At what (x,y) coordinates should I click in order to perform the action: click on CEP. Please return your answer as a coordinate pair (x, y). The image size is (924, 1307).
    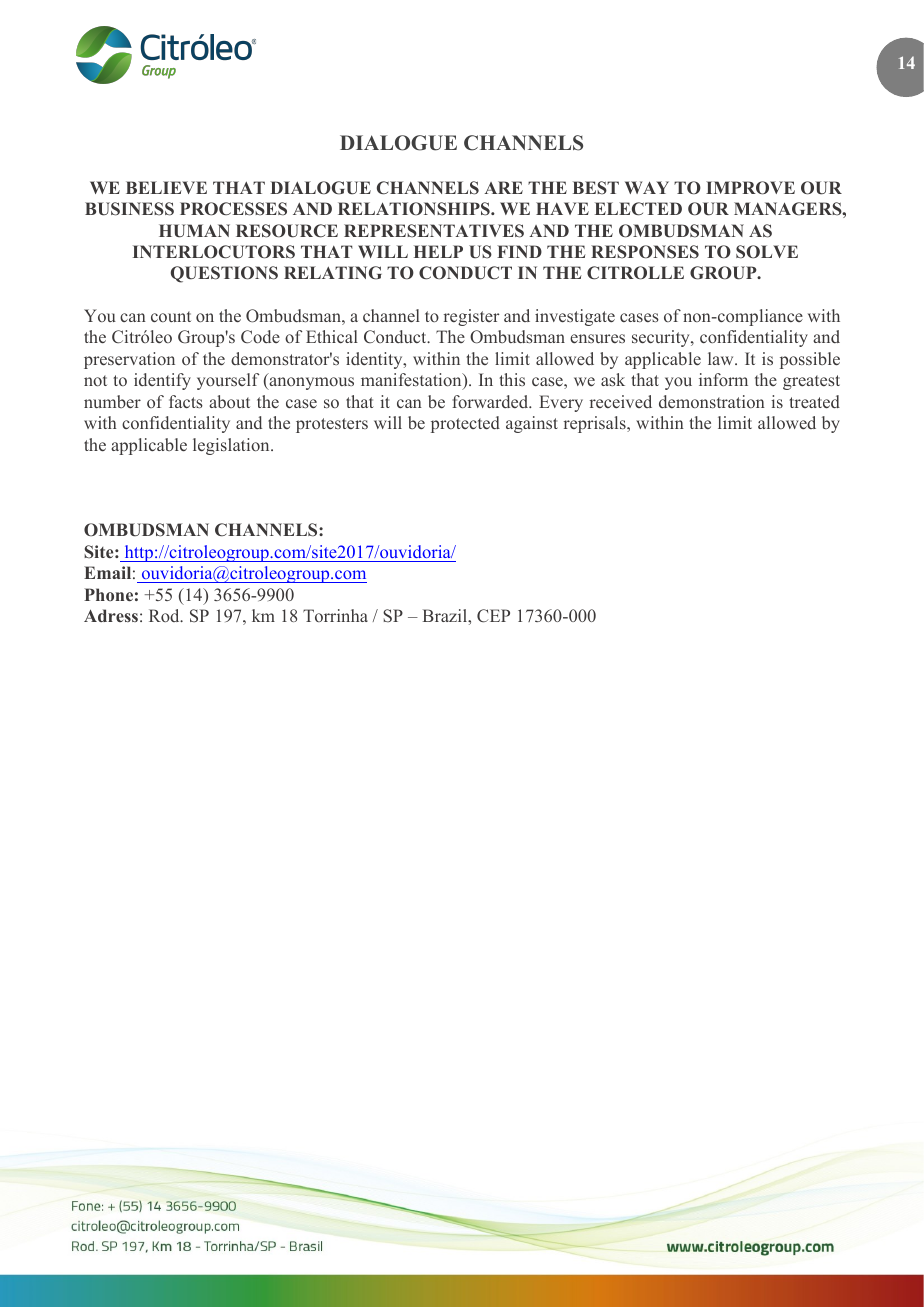
    Looking at the image, I should click on (493, 616).
